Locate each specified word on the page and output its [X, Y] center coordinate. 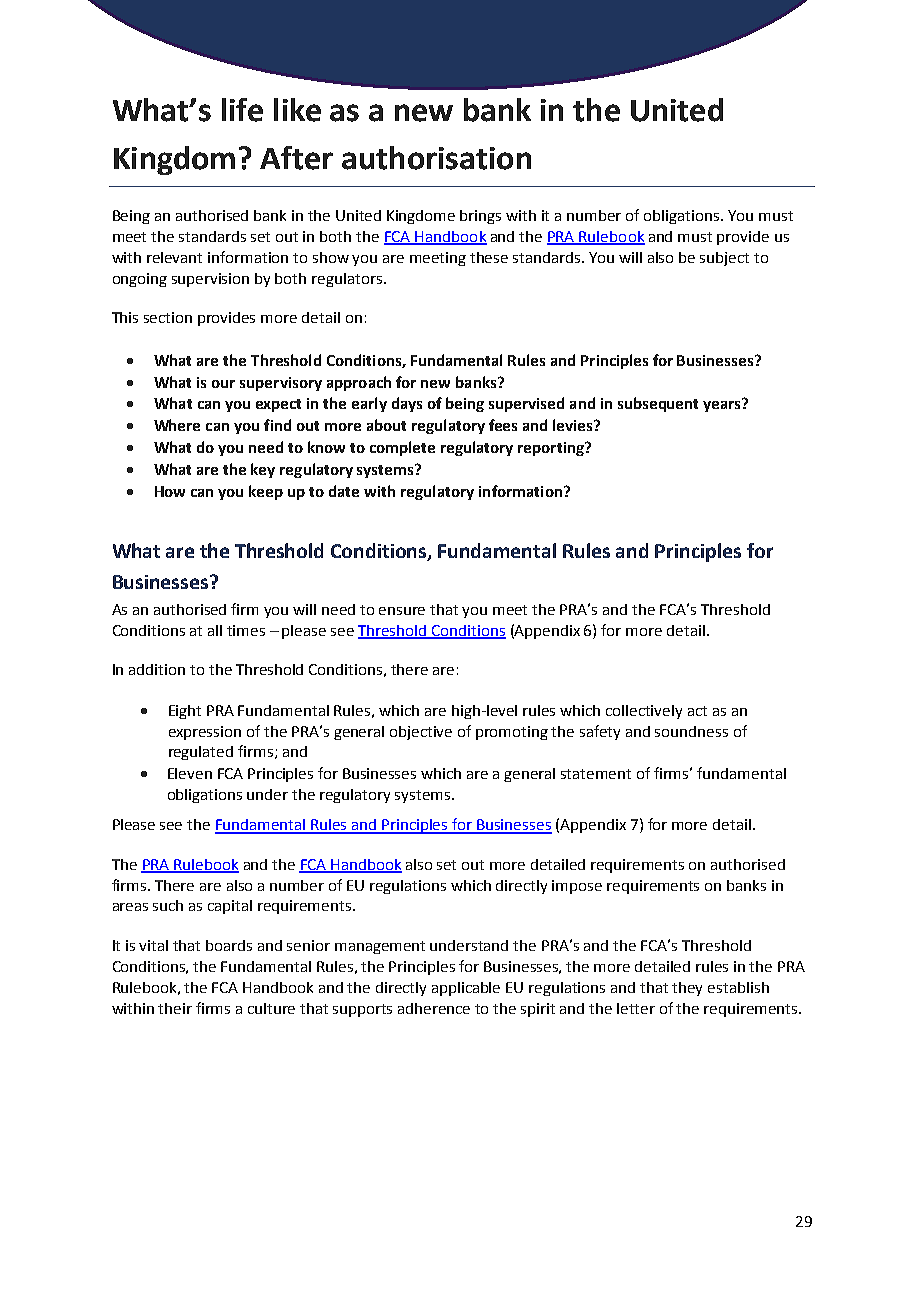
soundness [691, 731]
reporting [552, 449]
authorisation [436, 158]
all [215, 630]
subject [724, 259]
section [168, 317]
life [242, 110]
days [407, 404]
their [175, 1008]
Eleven [190, 773]
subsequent [658, 404]
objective [421, 733]
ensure [402, 611]
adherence [434, 1008]
